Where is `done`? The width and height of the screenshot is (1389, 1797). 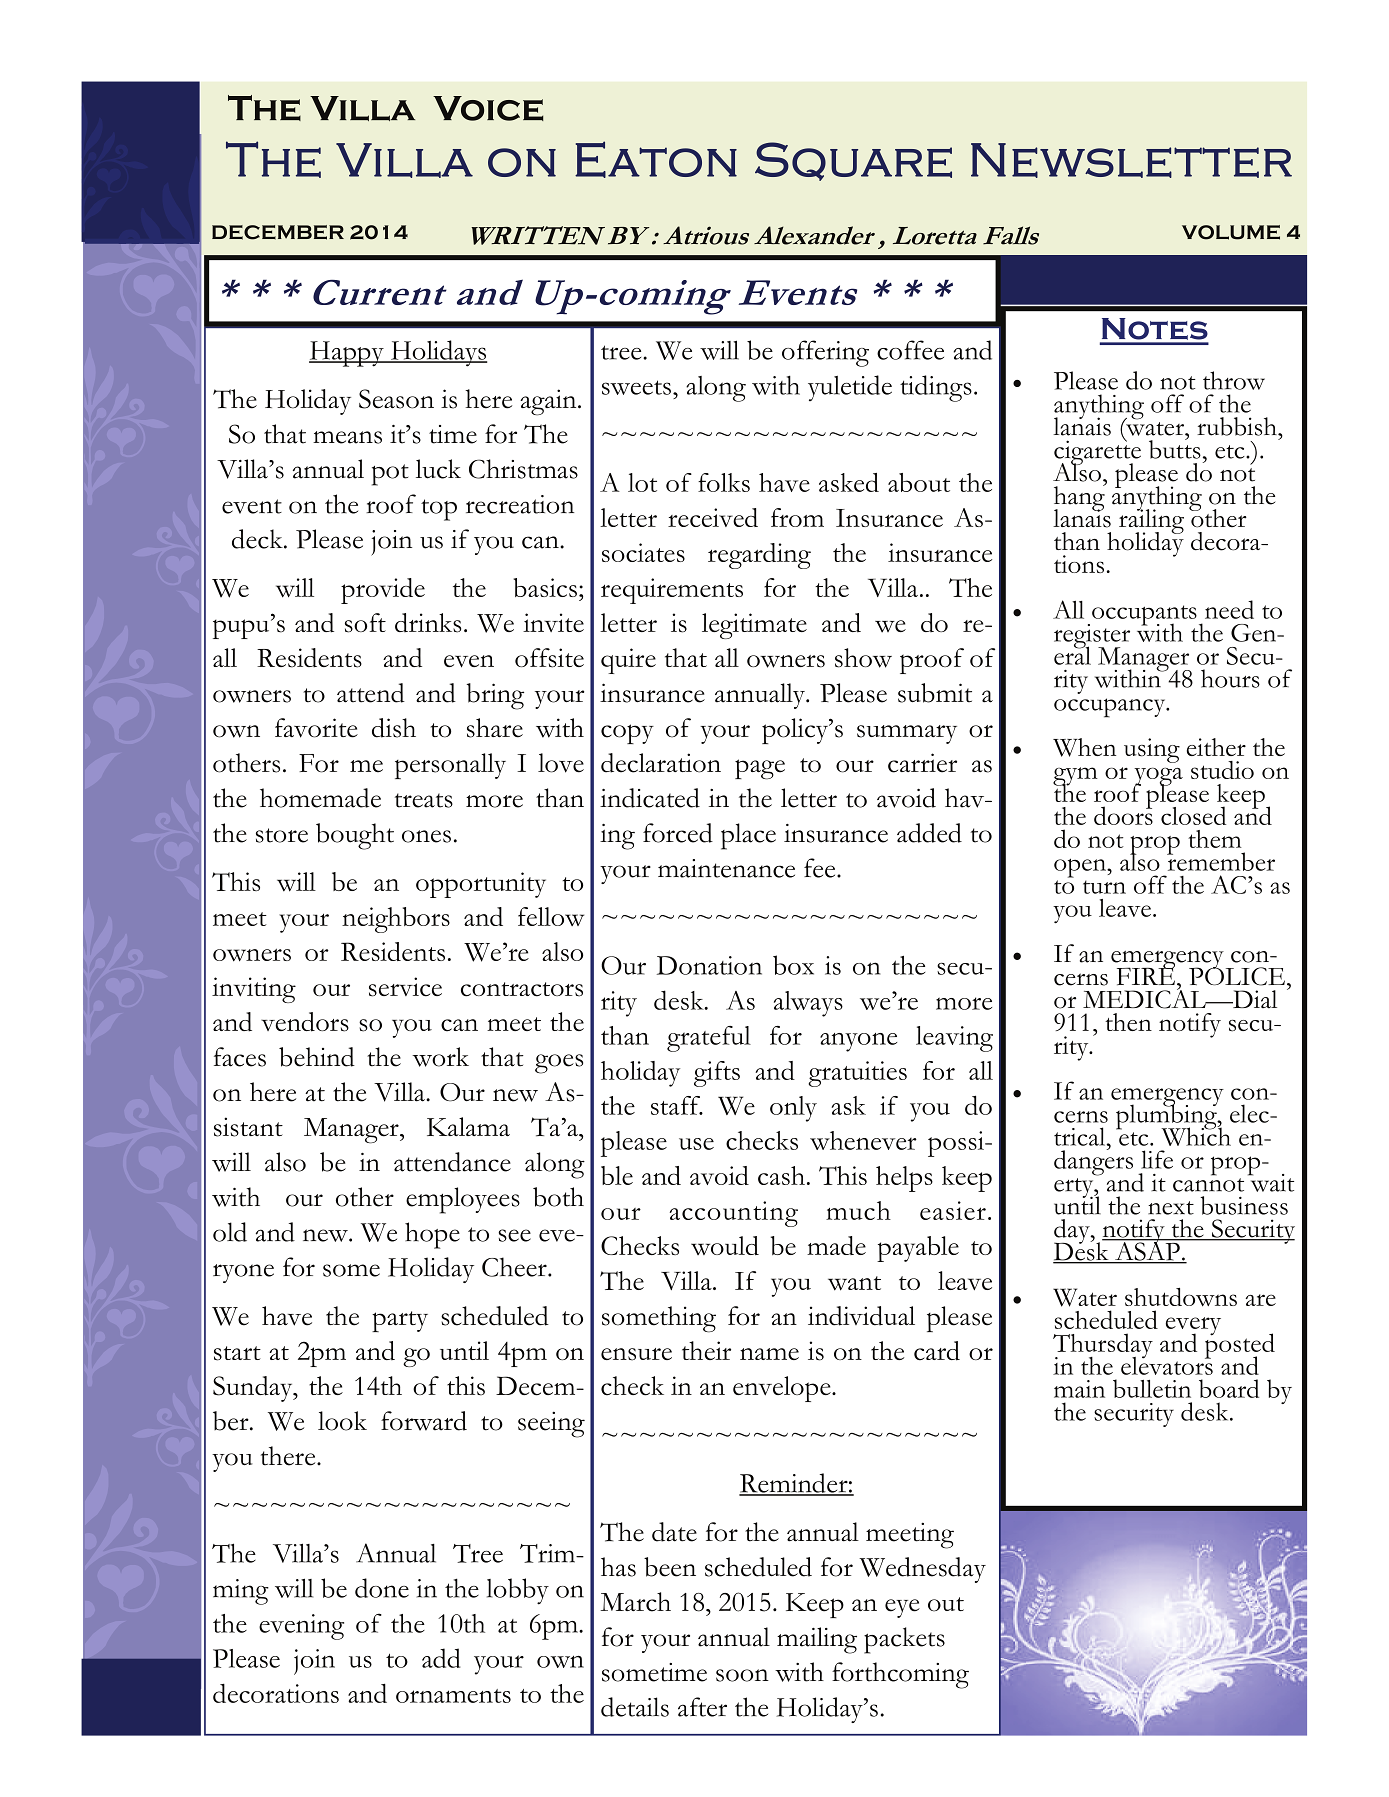 done is located at coordinates (382, 1588).
